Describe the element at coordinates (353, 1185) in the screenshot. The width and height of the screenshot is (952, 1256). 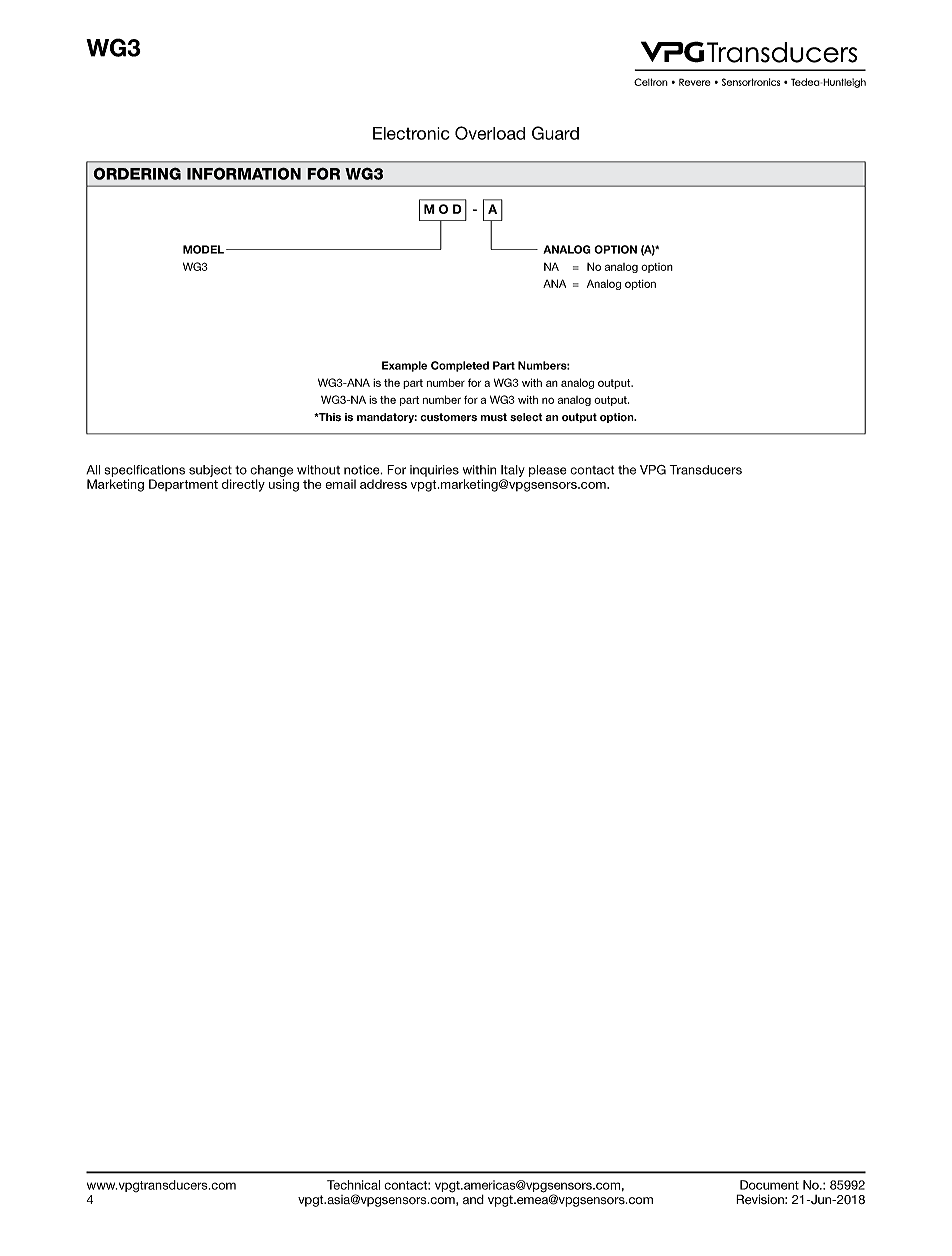
I see `Technical` at that location.
